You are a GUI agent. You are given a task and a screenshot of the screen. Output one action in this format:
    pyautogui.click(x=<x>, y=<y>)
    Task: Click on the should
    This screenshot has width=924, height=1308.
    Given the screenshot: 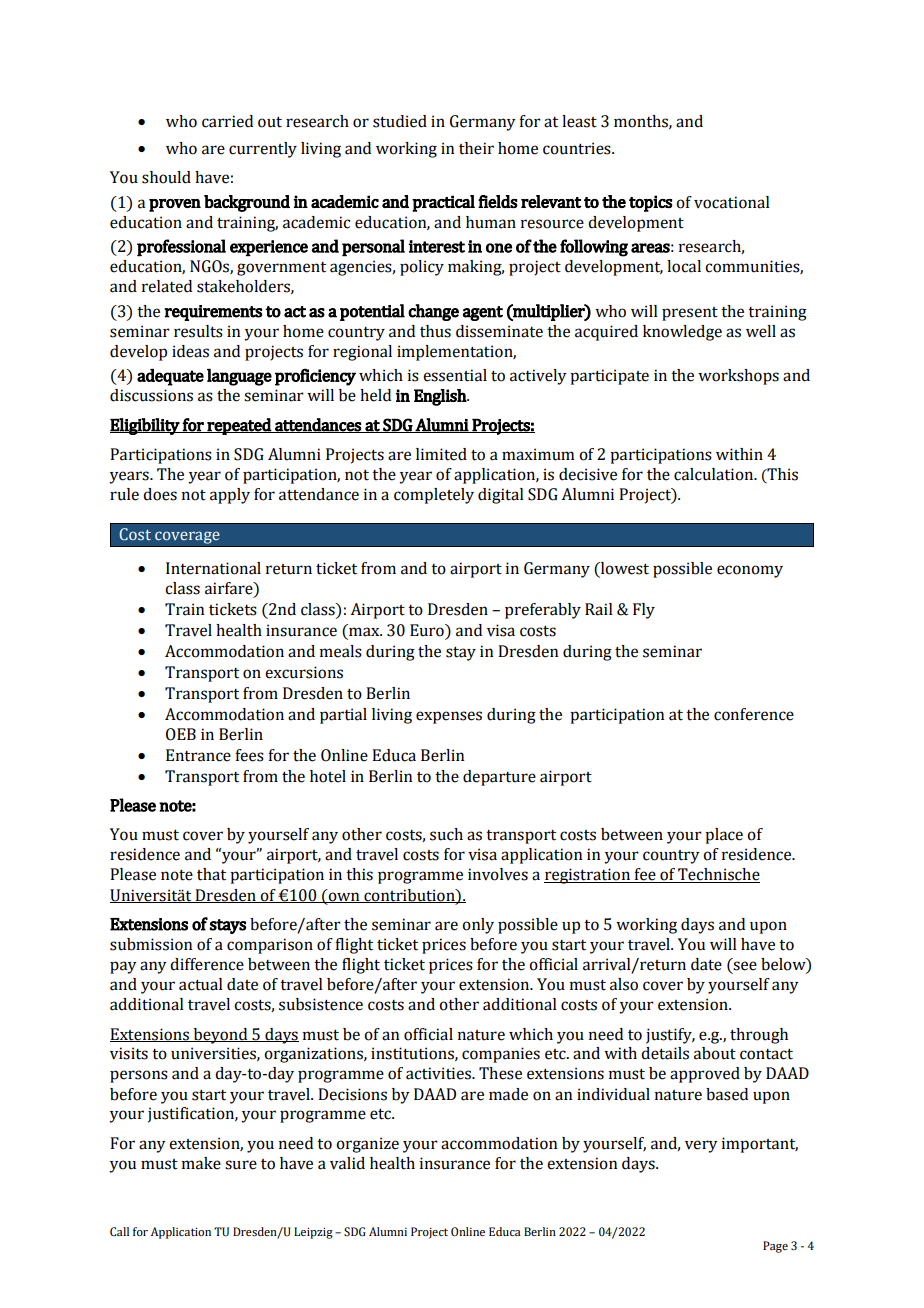 What is the action you would take?
    pyautogui.click(x=166, y=177)
